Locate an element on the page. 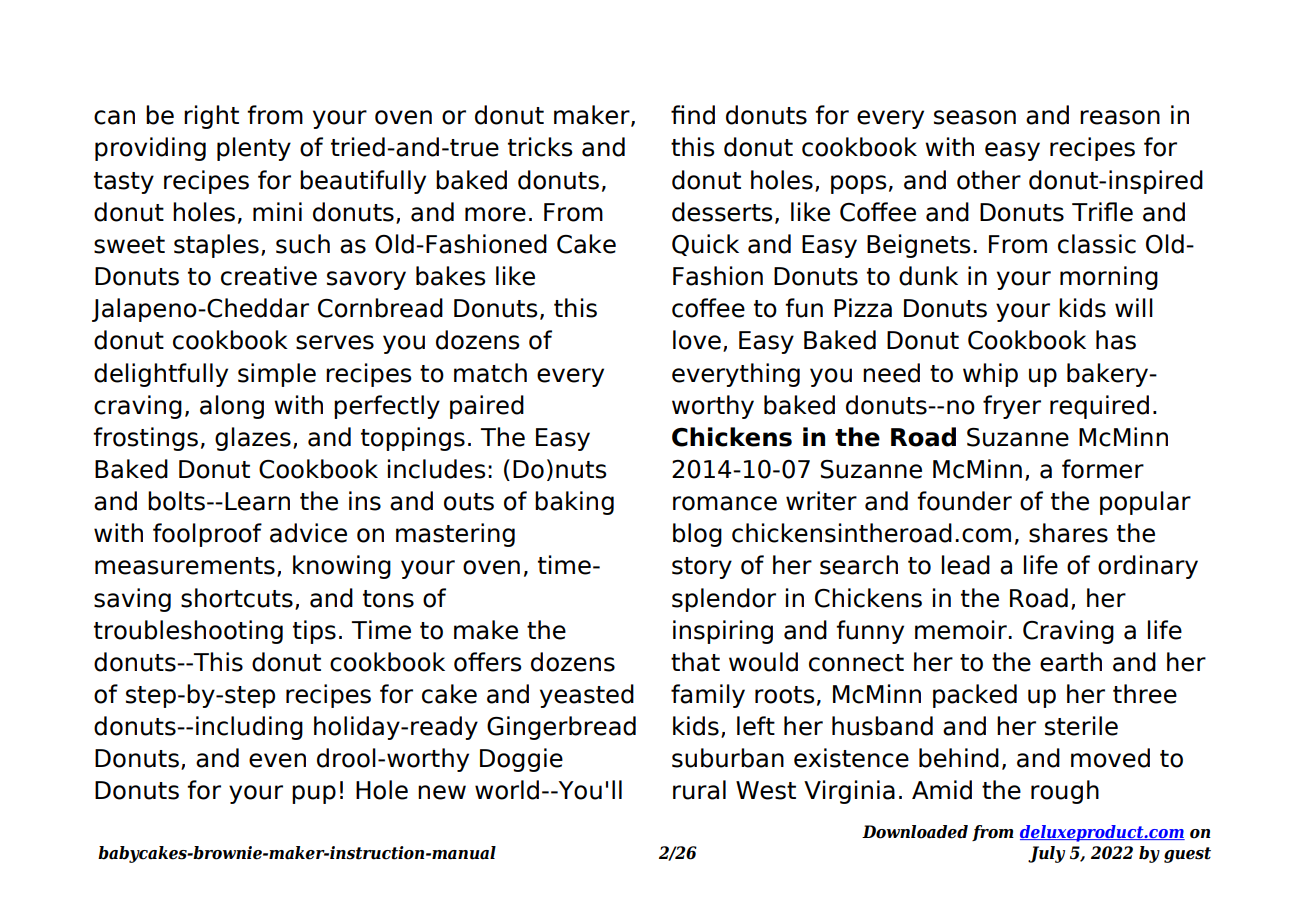 The width and height of the image is (1311, 924). glazes is located at coordinates (253, 439).
